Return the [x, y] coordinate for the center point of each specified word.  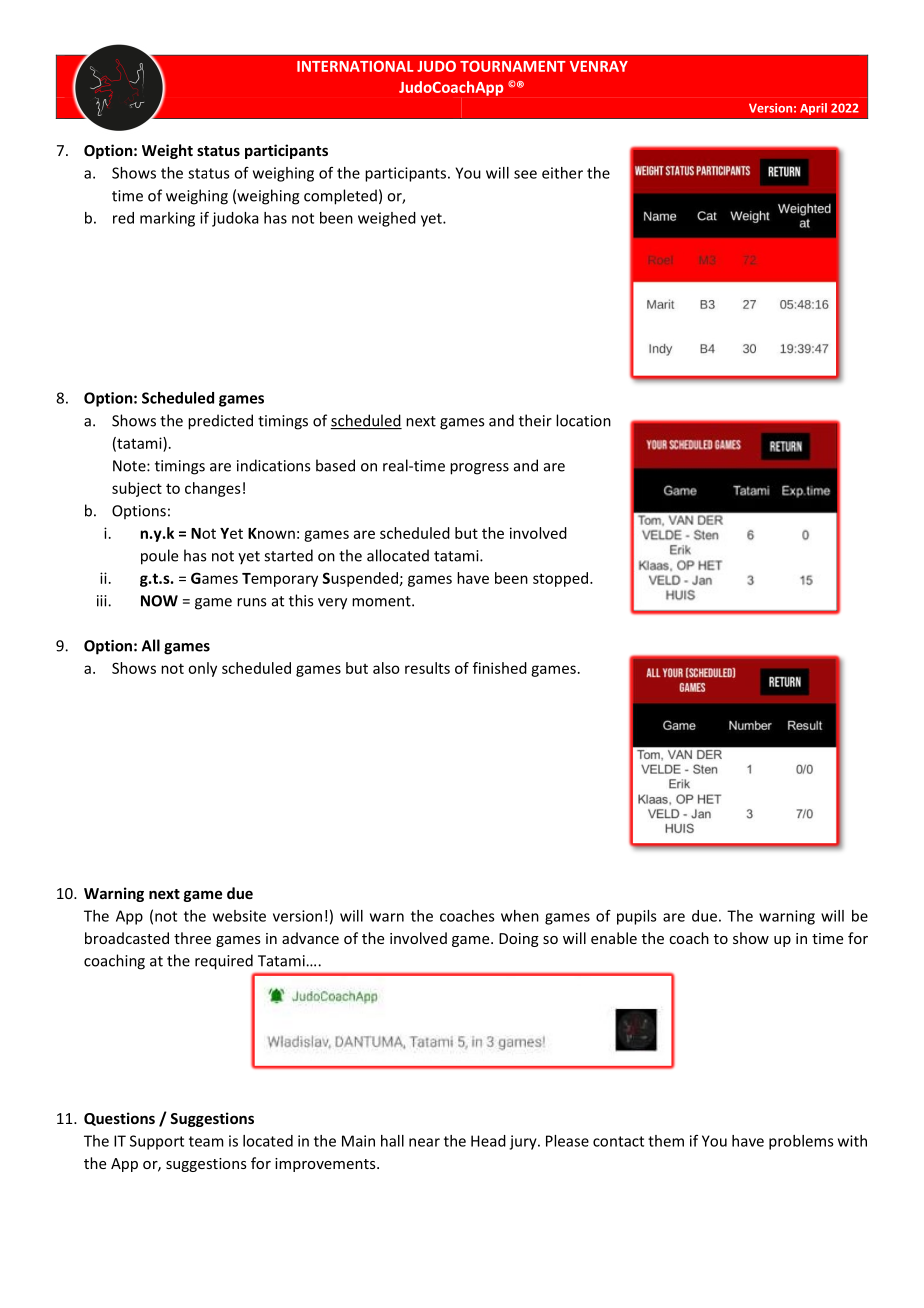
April [813, 109]
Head [488, 1141]
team [206, 1141]
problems [801, 1142]
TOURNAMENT [513, 66]
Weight [167, 151]
